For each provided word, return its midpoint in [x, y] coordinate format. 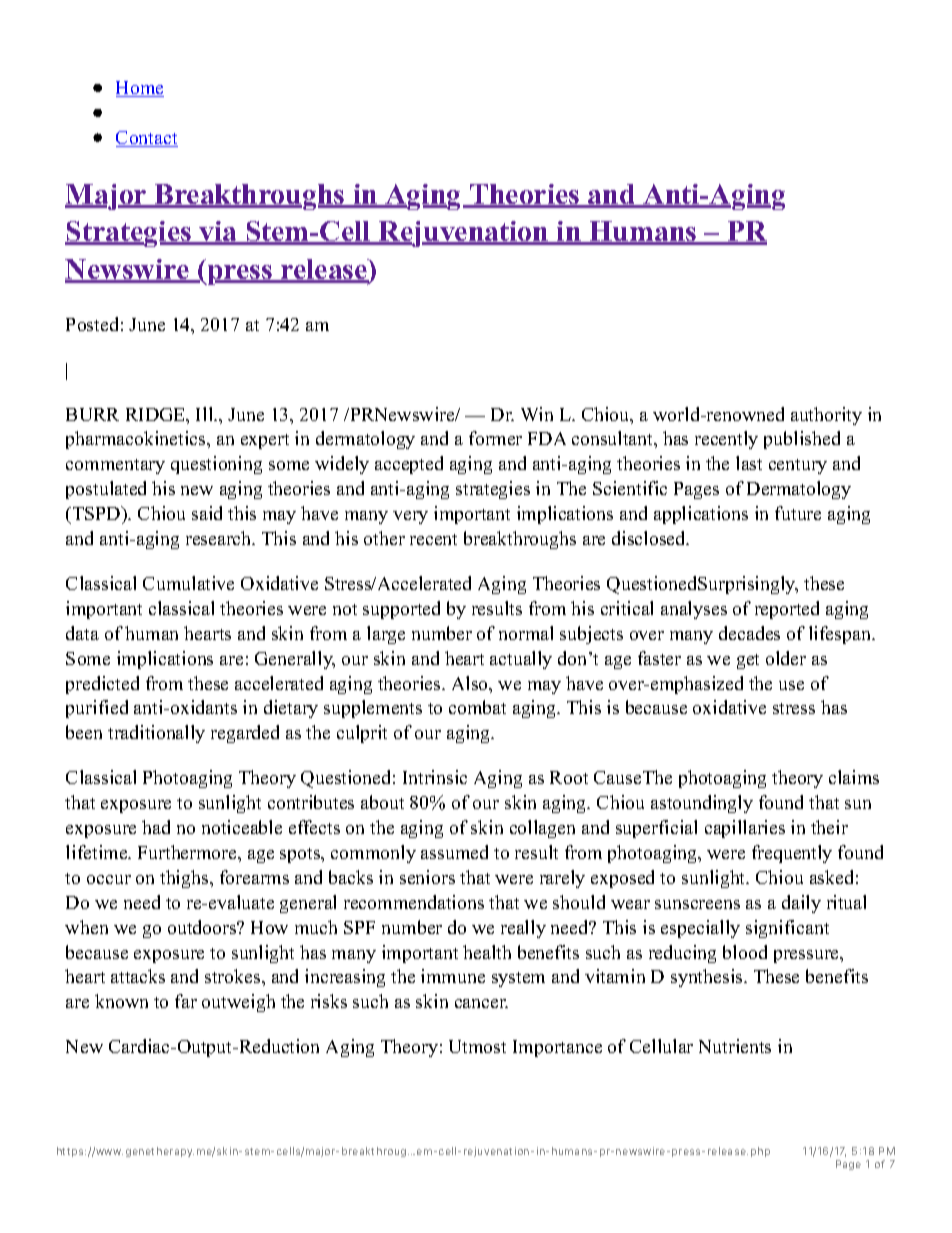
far [186, 1001]
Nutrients [735, 1046]
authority [826, 416]
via [218, 233]
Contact [147, 139]
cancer [481, 1003]
